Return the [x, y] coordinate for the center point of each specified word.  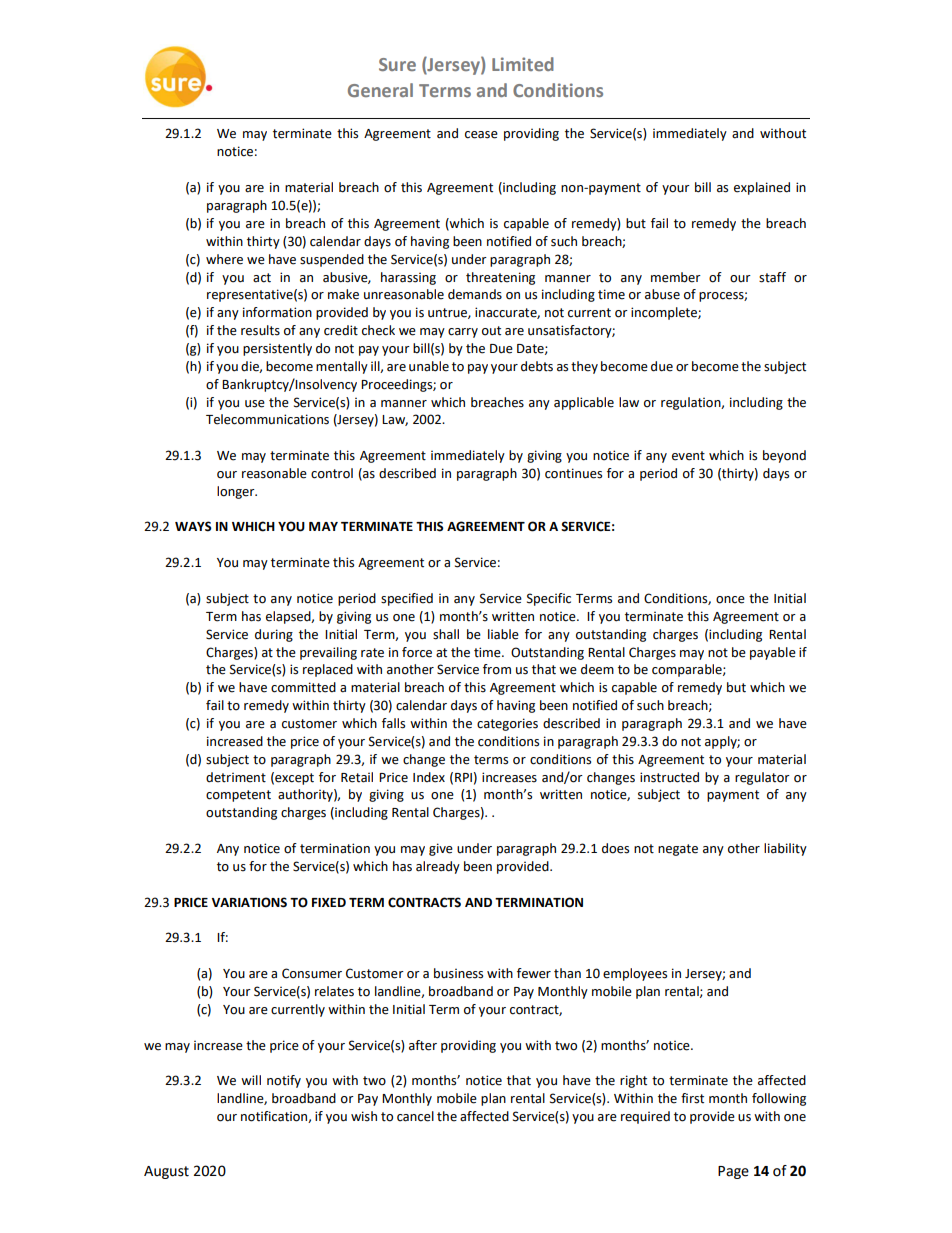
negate [678, 850]
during [274, 635]
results [260, 330]
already [438, 867]
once [730, 600]
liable [503, 634]
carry [463, 333]
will [251, 1080]
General [380, 90]
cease [481, 135]
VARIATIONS [249, 902]
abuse [662, 294]
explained [762, 188]
